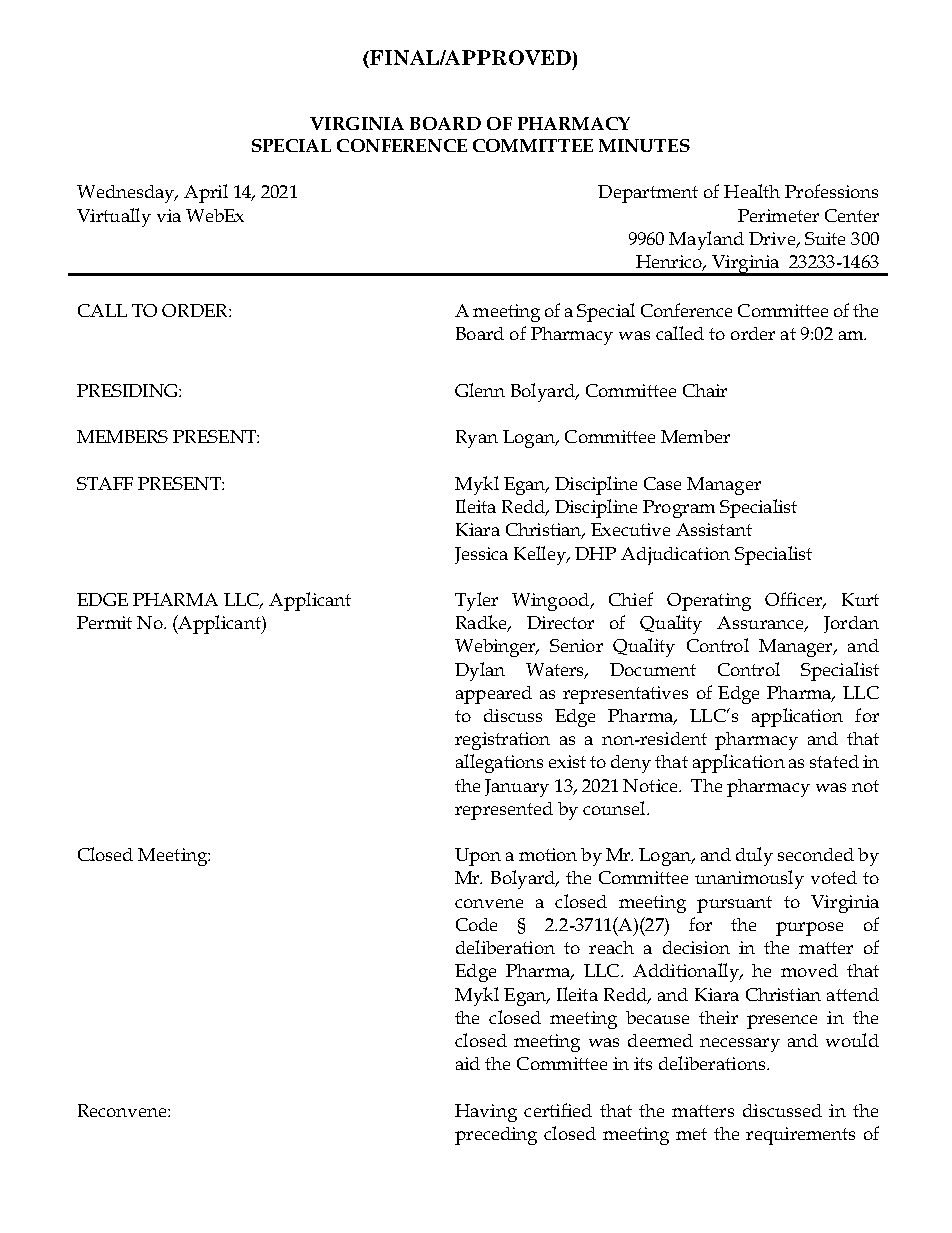 The width and height of the page is (952, 1233). Describe the element at coordinates (206, 193) in the page. I see `April` at that location.
